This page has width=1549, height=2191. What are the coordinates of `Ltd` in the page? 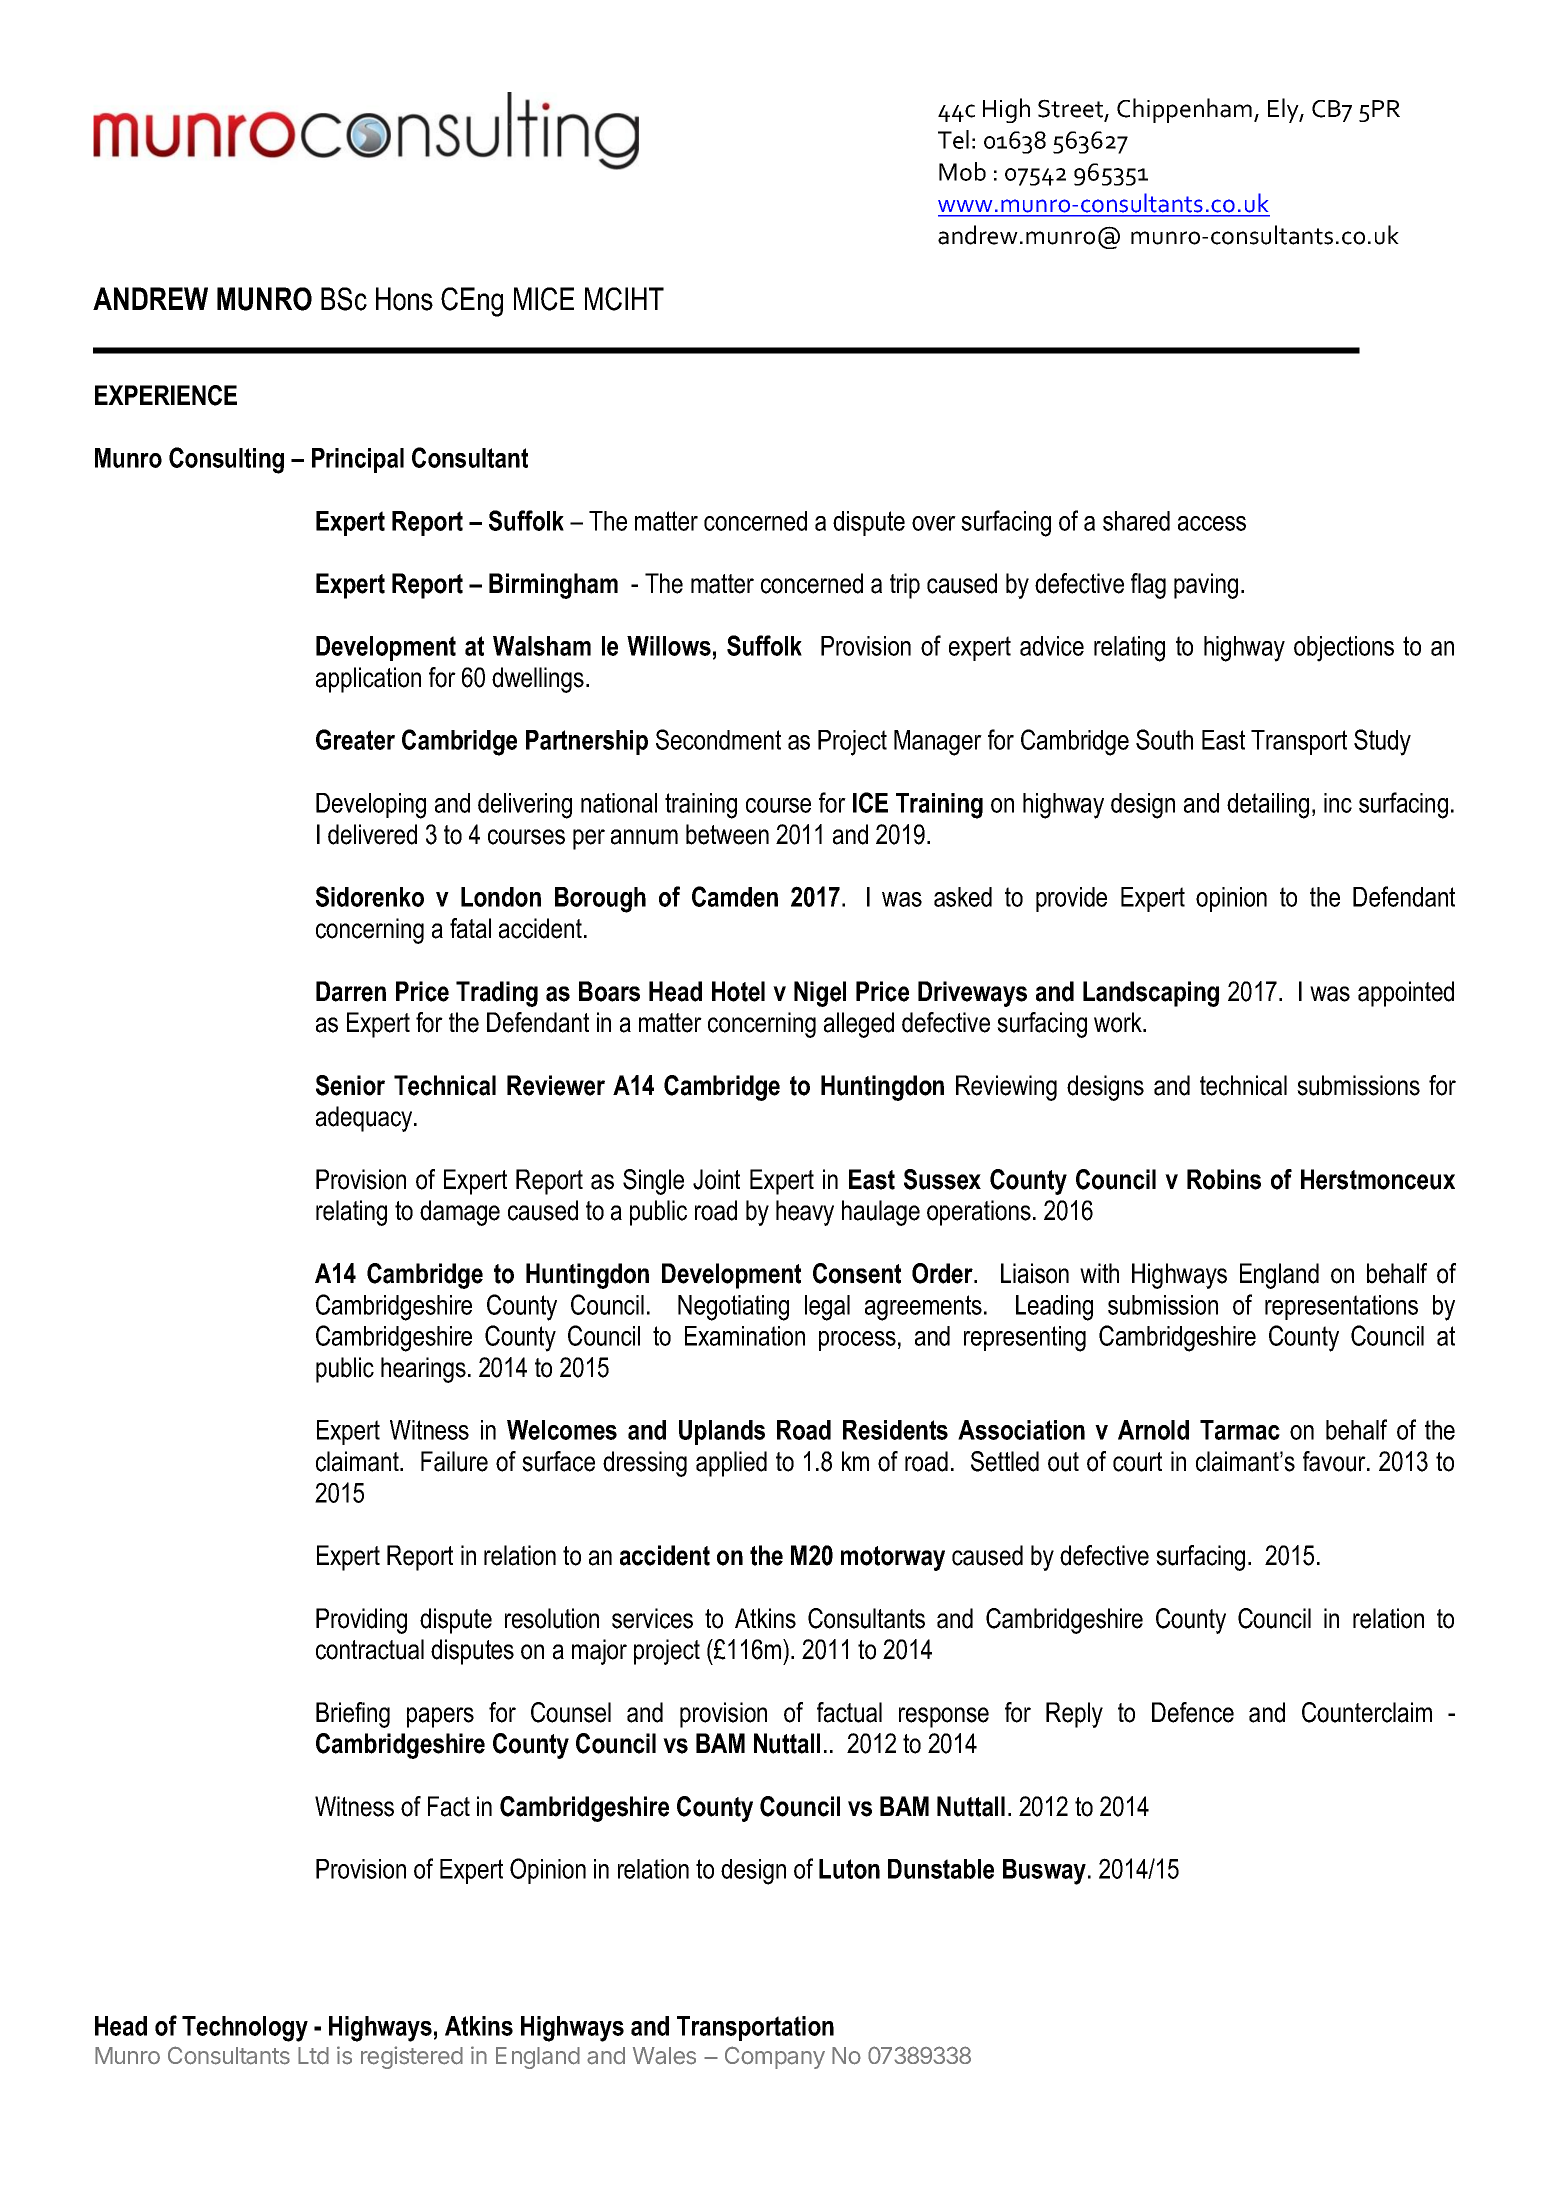 It's located at (313, 2056).
